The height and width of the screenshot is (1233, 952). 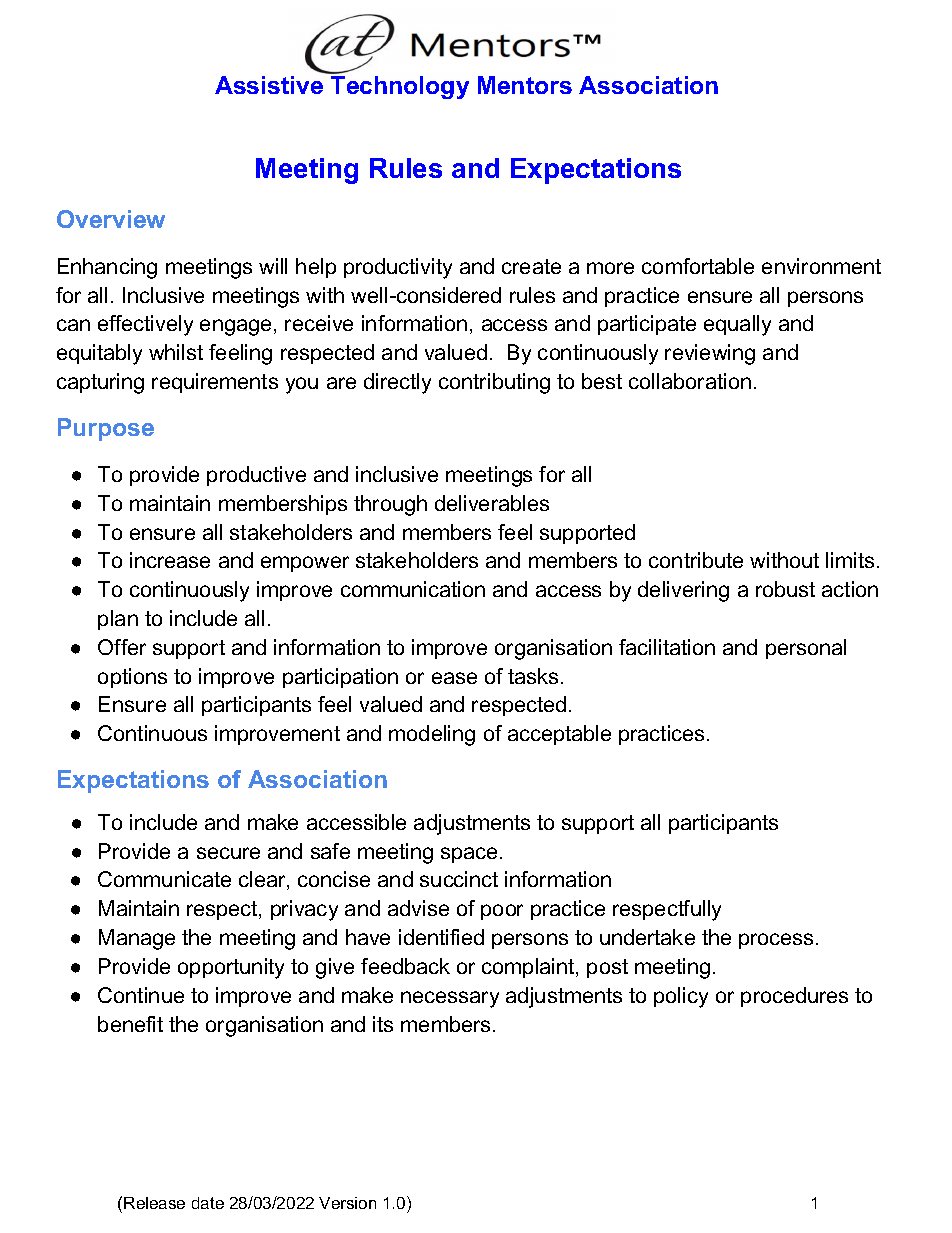 I want to click on personal, so click(x=806, y=649).
